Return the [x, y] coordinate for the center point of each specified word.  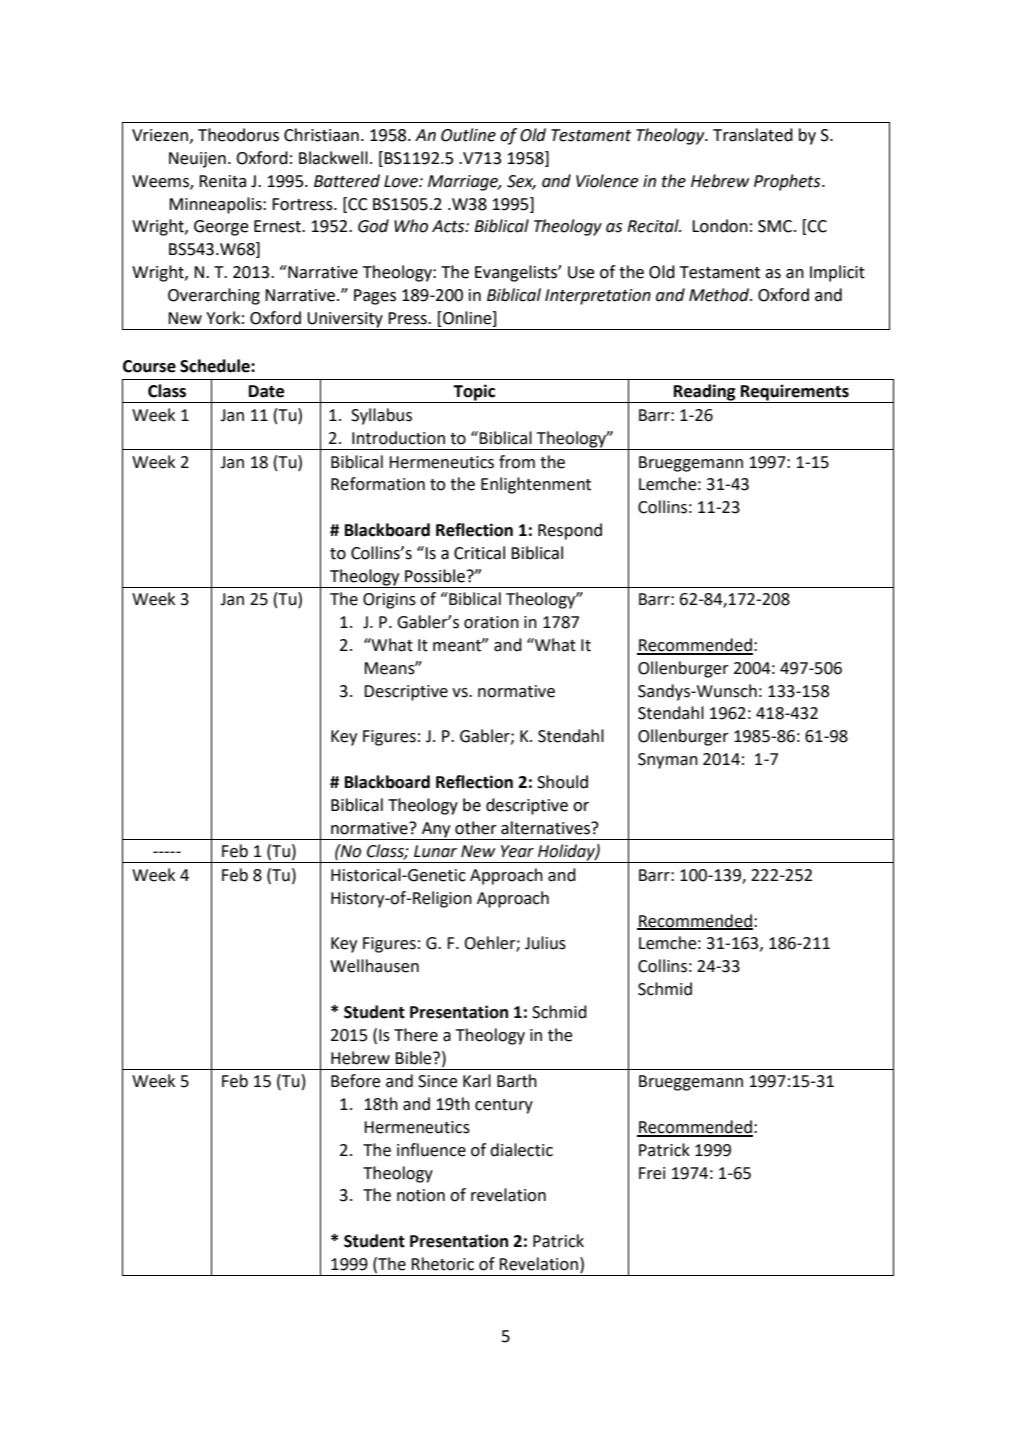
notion [421, 1195]
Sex [521, 182]
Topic [474, 393]
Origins [389, 601]
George [221, 228]
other [476, 828]
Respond [570, 531]
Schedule [216, 366]
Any [436, 831]
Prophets [788, 182]
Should [562, 782]
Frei [652, 1173]
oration [491, 622]
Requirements [795, 393]
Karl [477, 1081]
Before [356, 1081]
